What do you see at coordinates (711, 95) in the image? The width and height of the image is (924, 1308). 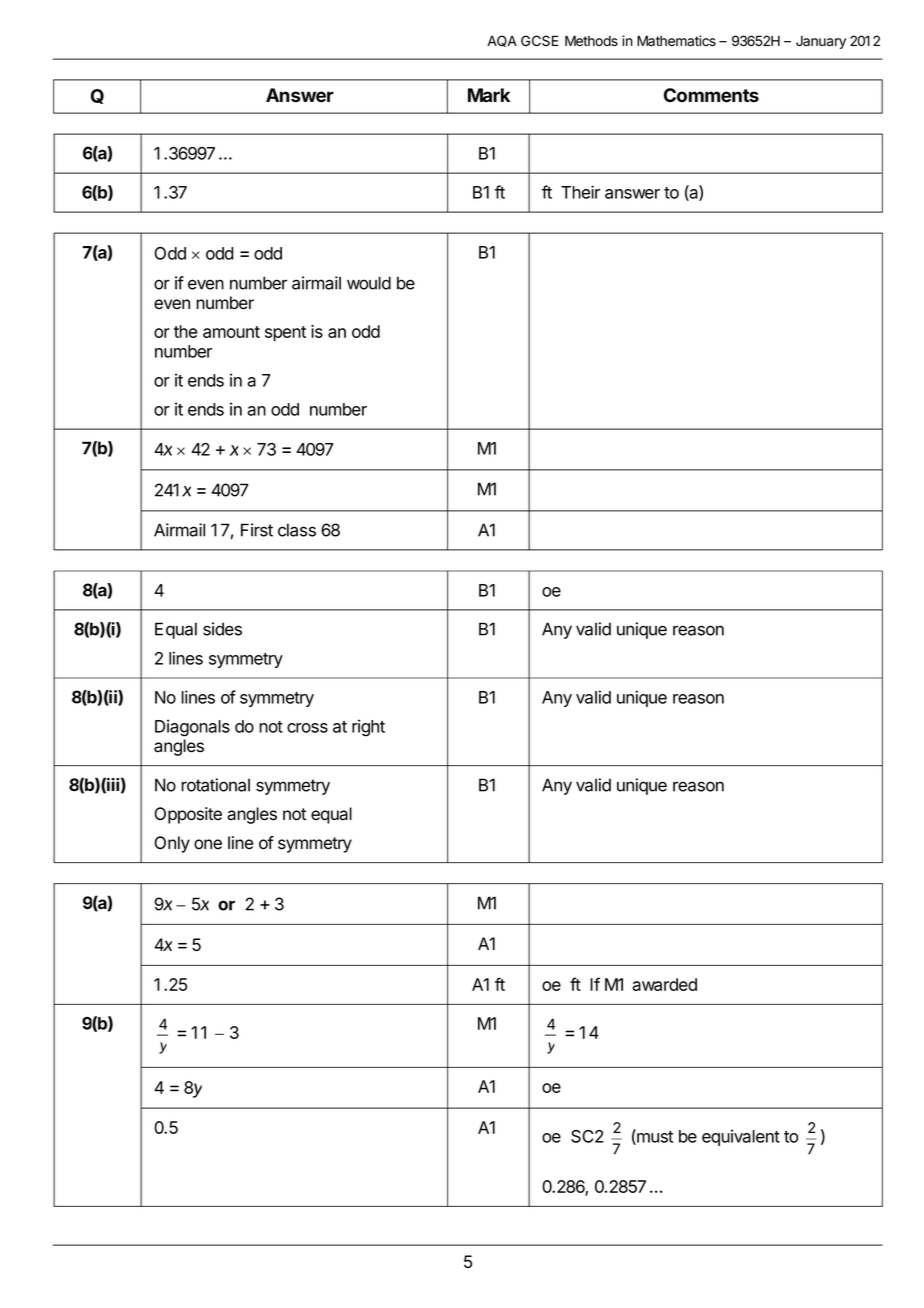 I see `Comments` at bounding box center [711, 95].
